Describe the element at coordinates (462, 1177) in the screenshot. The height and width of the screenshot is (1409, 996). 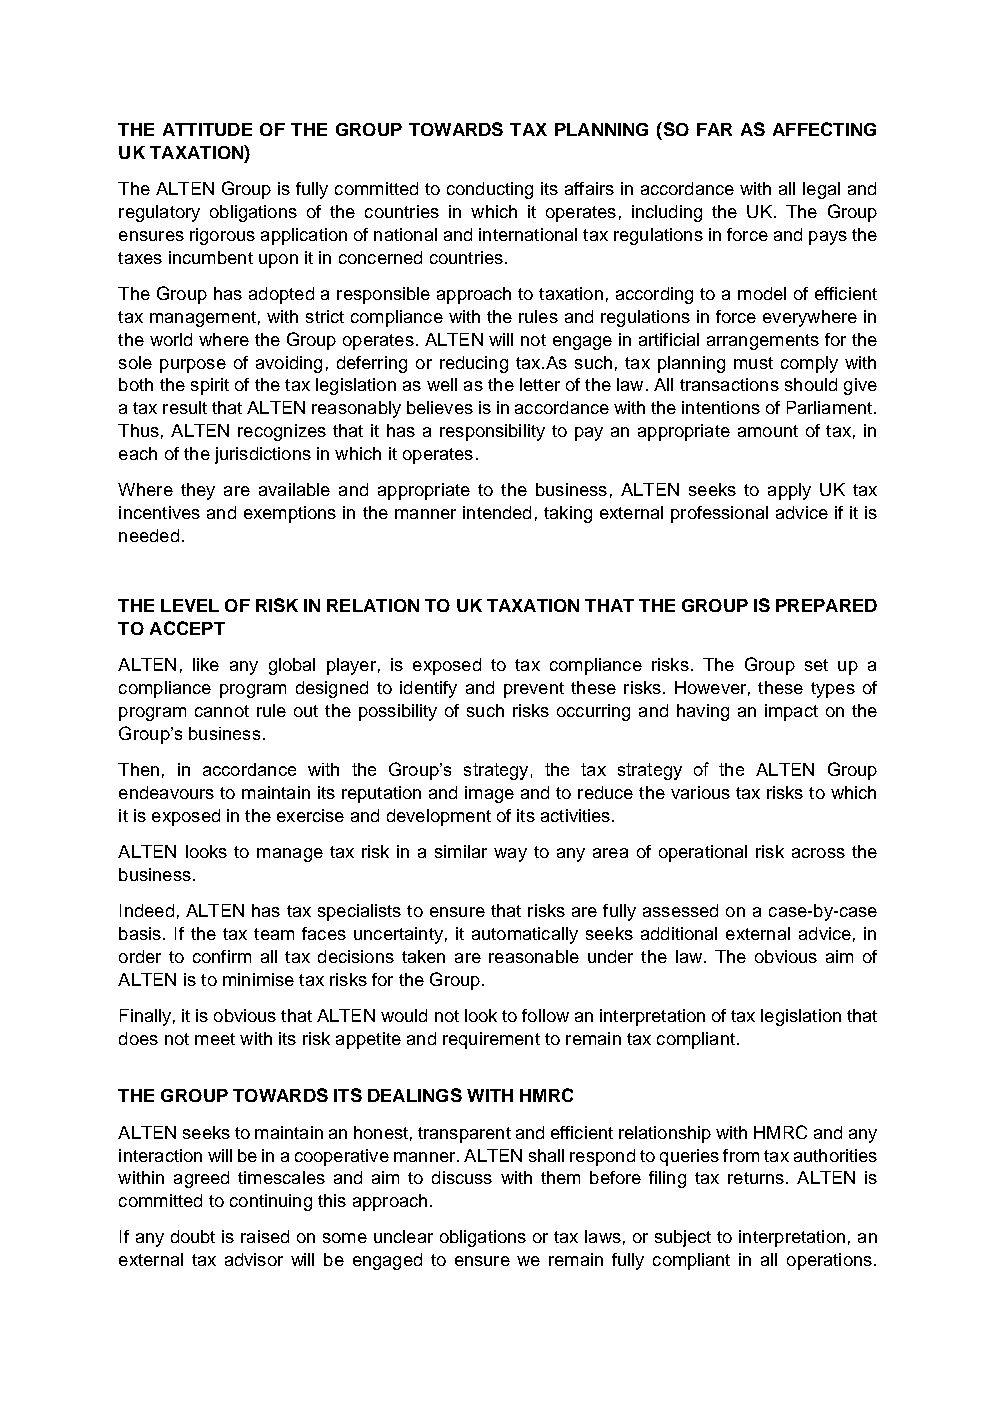
I see `discuss` at that location.
